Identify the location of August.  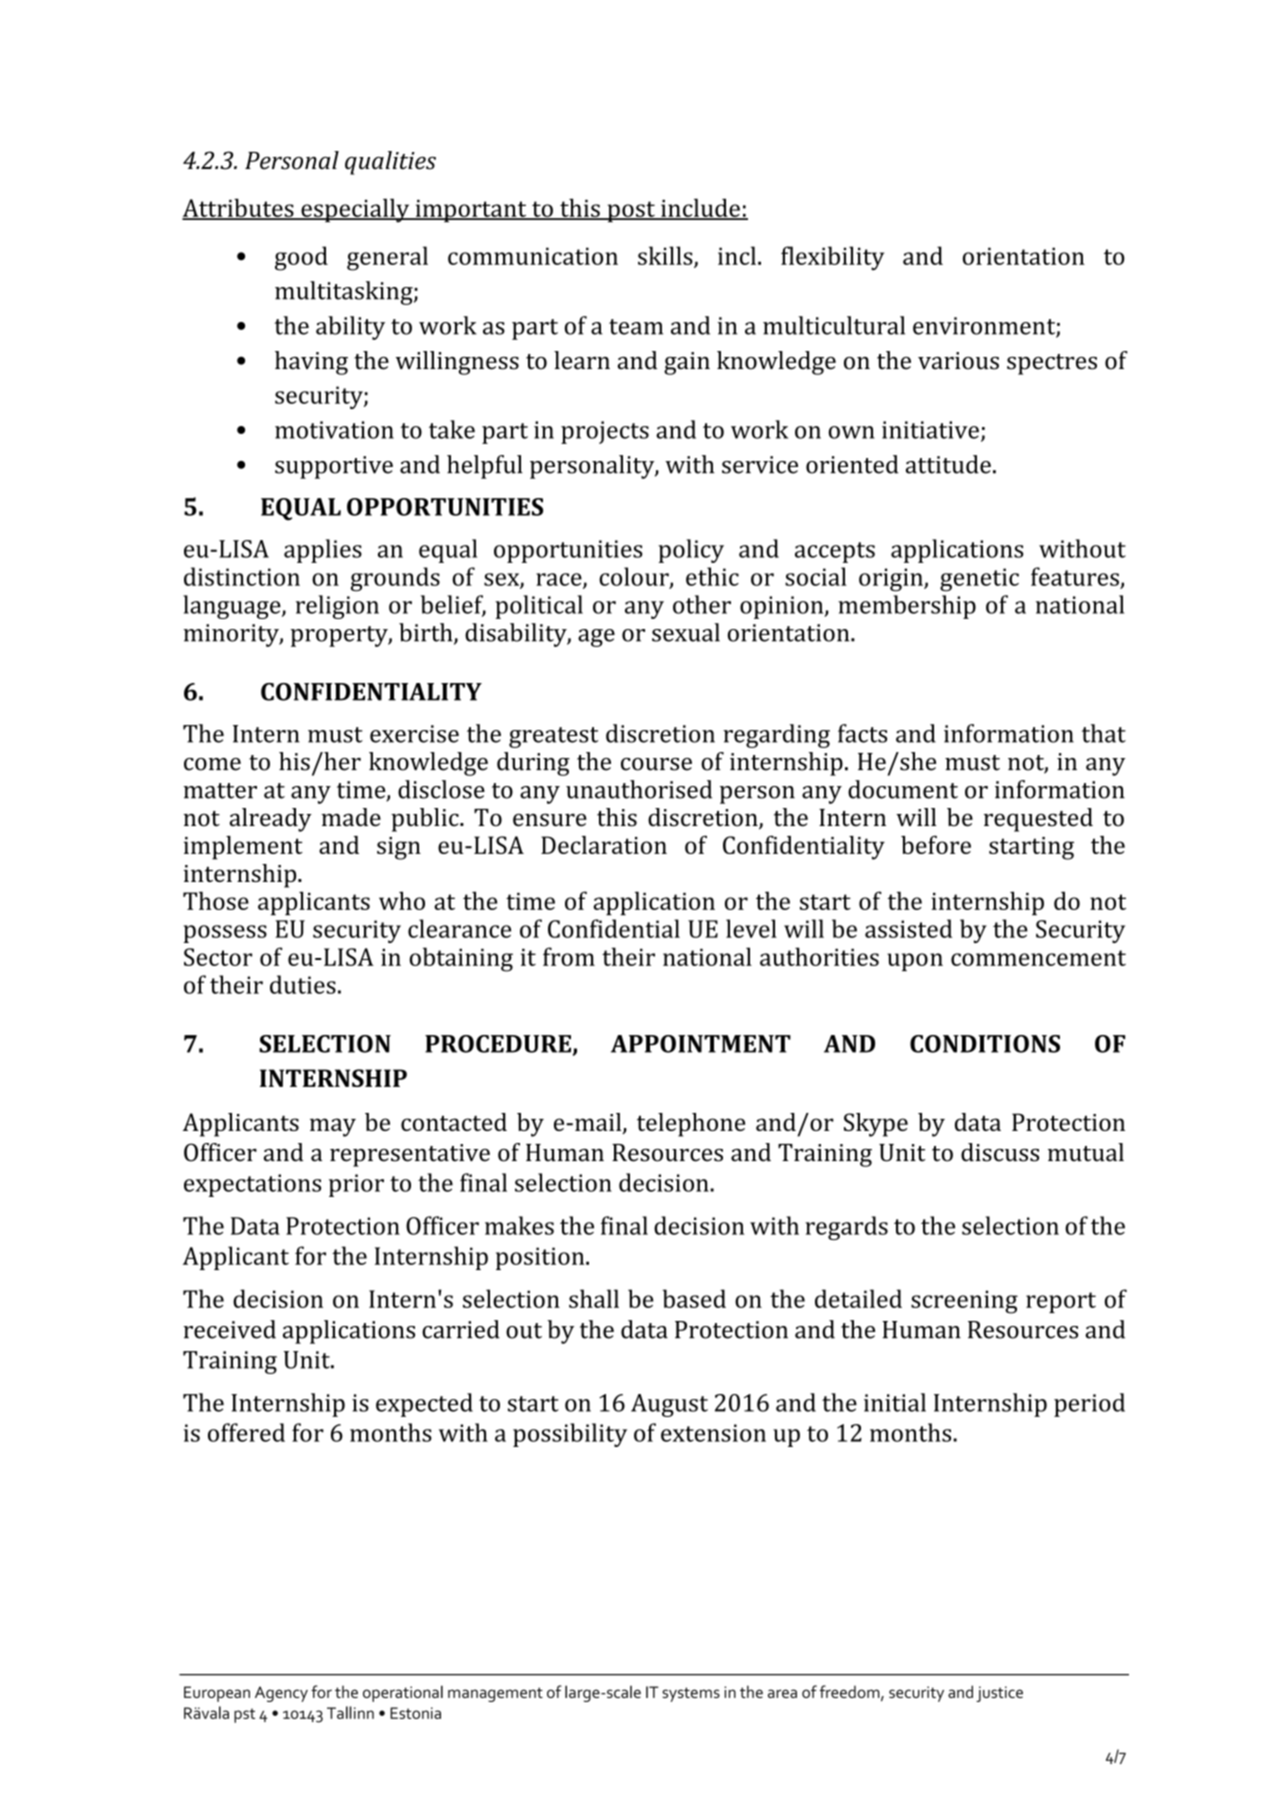
(669, 1405).
